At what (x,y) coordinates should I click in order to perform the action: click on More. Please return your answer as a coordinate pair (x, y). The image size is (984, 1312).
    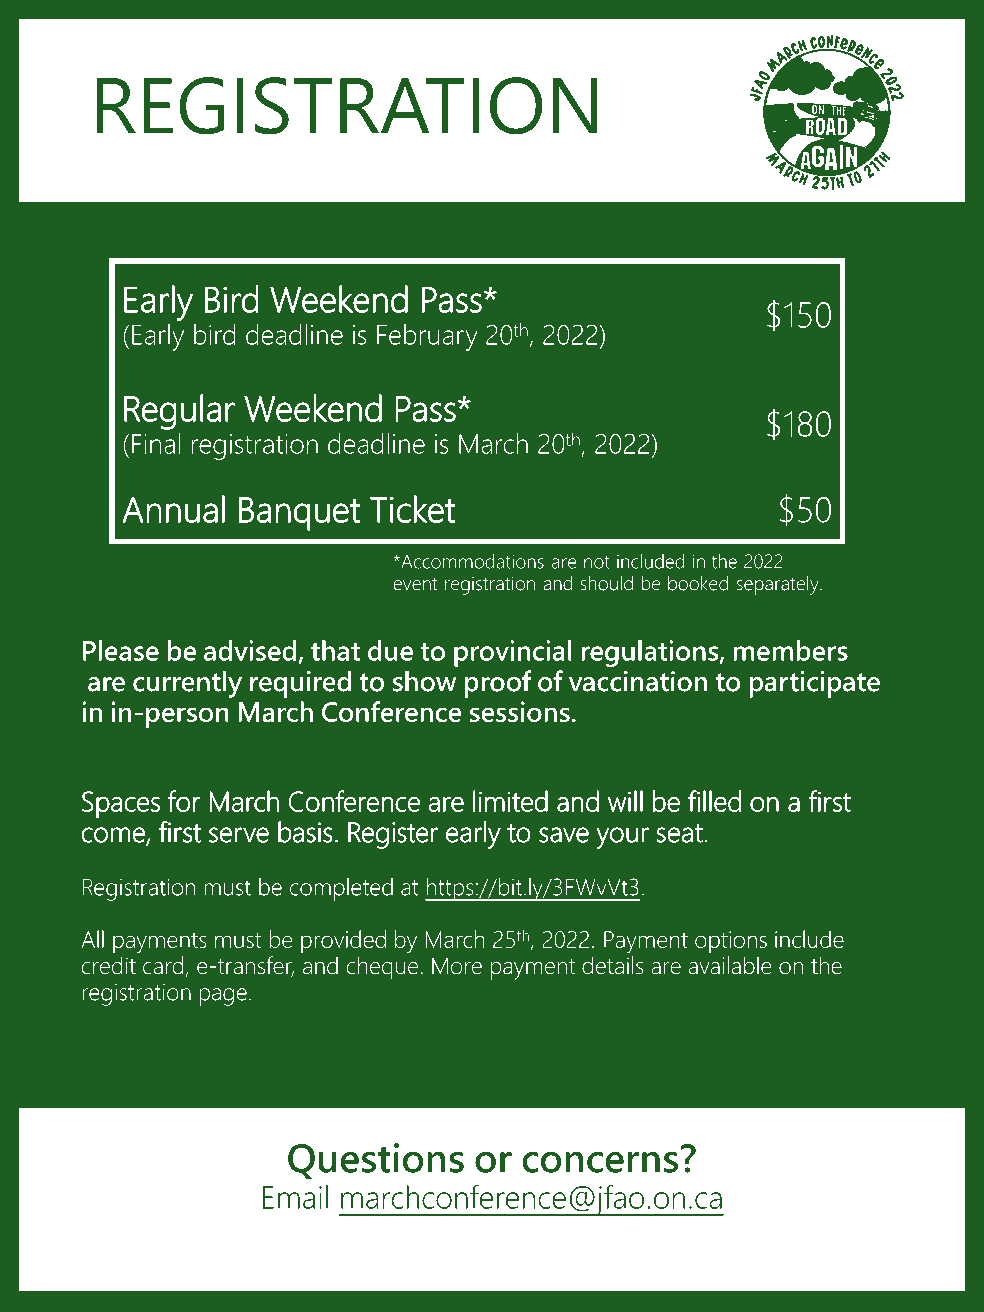
    Looking at the image, I should click on (457, 966).
